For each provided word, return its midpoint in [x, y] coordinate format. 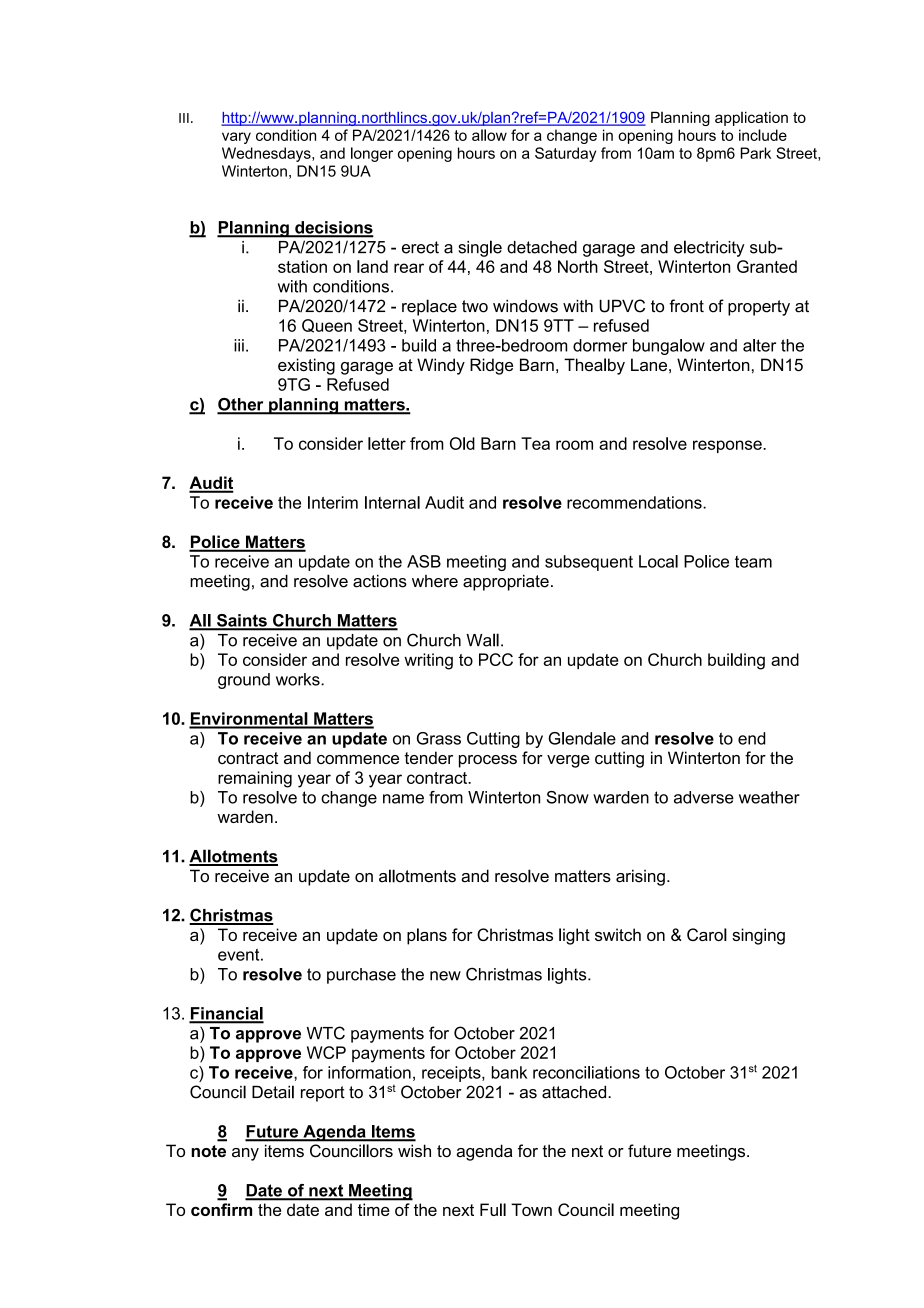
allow [489, 135]
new [445, 976]
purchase [361, 976]
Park [756, 153]
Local [658, 561]
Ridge [491, 366]
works [299, 679]
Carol [707, 934]
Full [493, 1209]
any [245, 1154]
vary [236, 138]
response [728, 446]
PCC [496, 659]
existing [306, 366]
